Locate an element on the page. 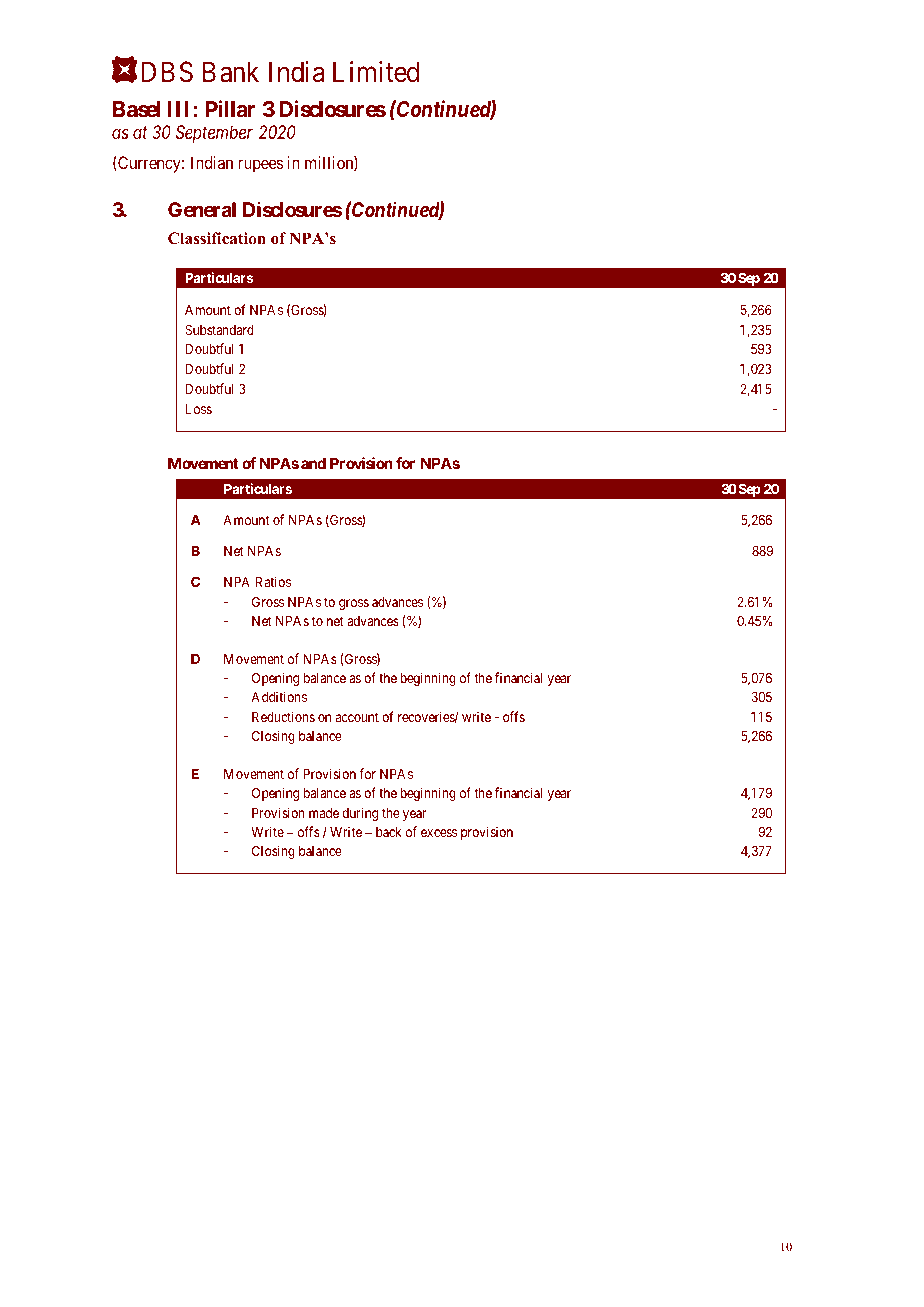 The image size is (924, 1307). Loss is located at coordinates (199, 409).
